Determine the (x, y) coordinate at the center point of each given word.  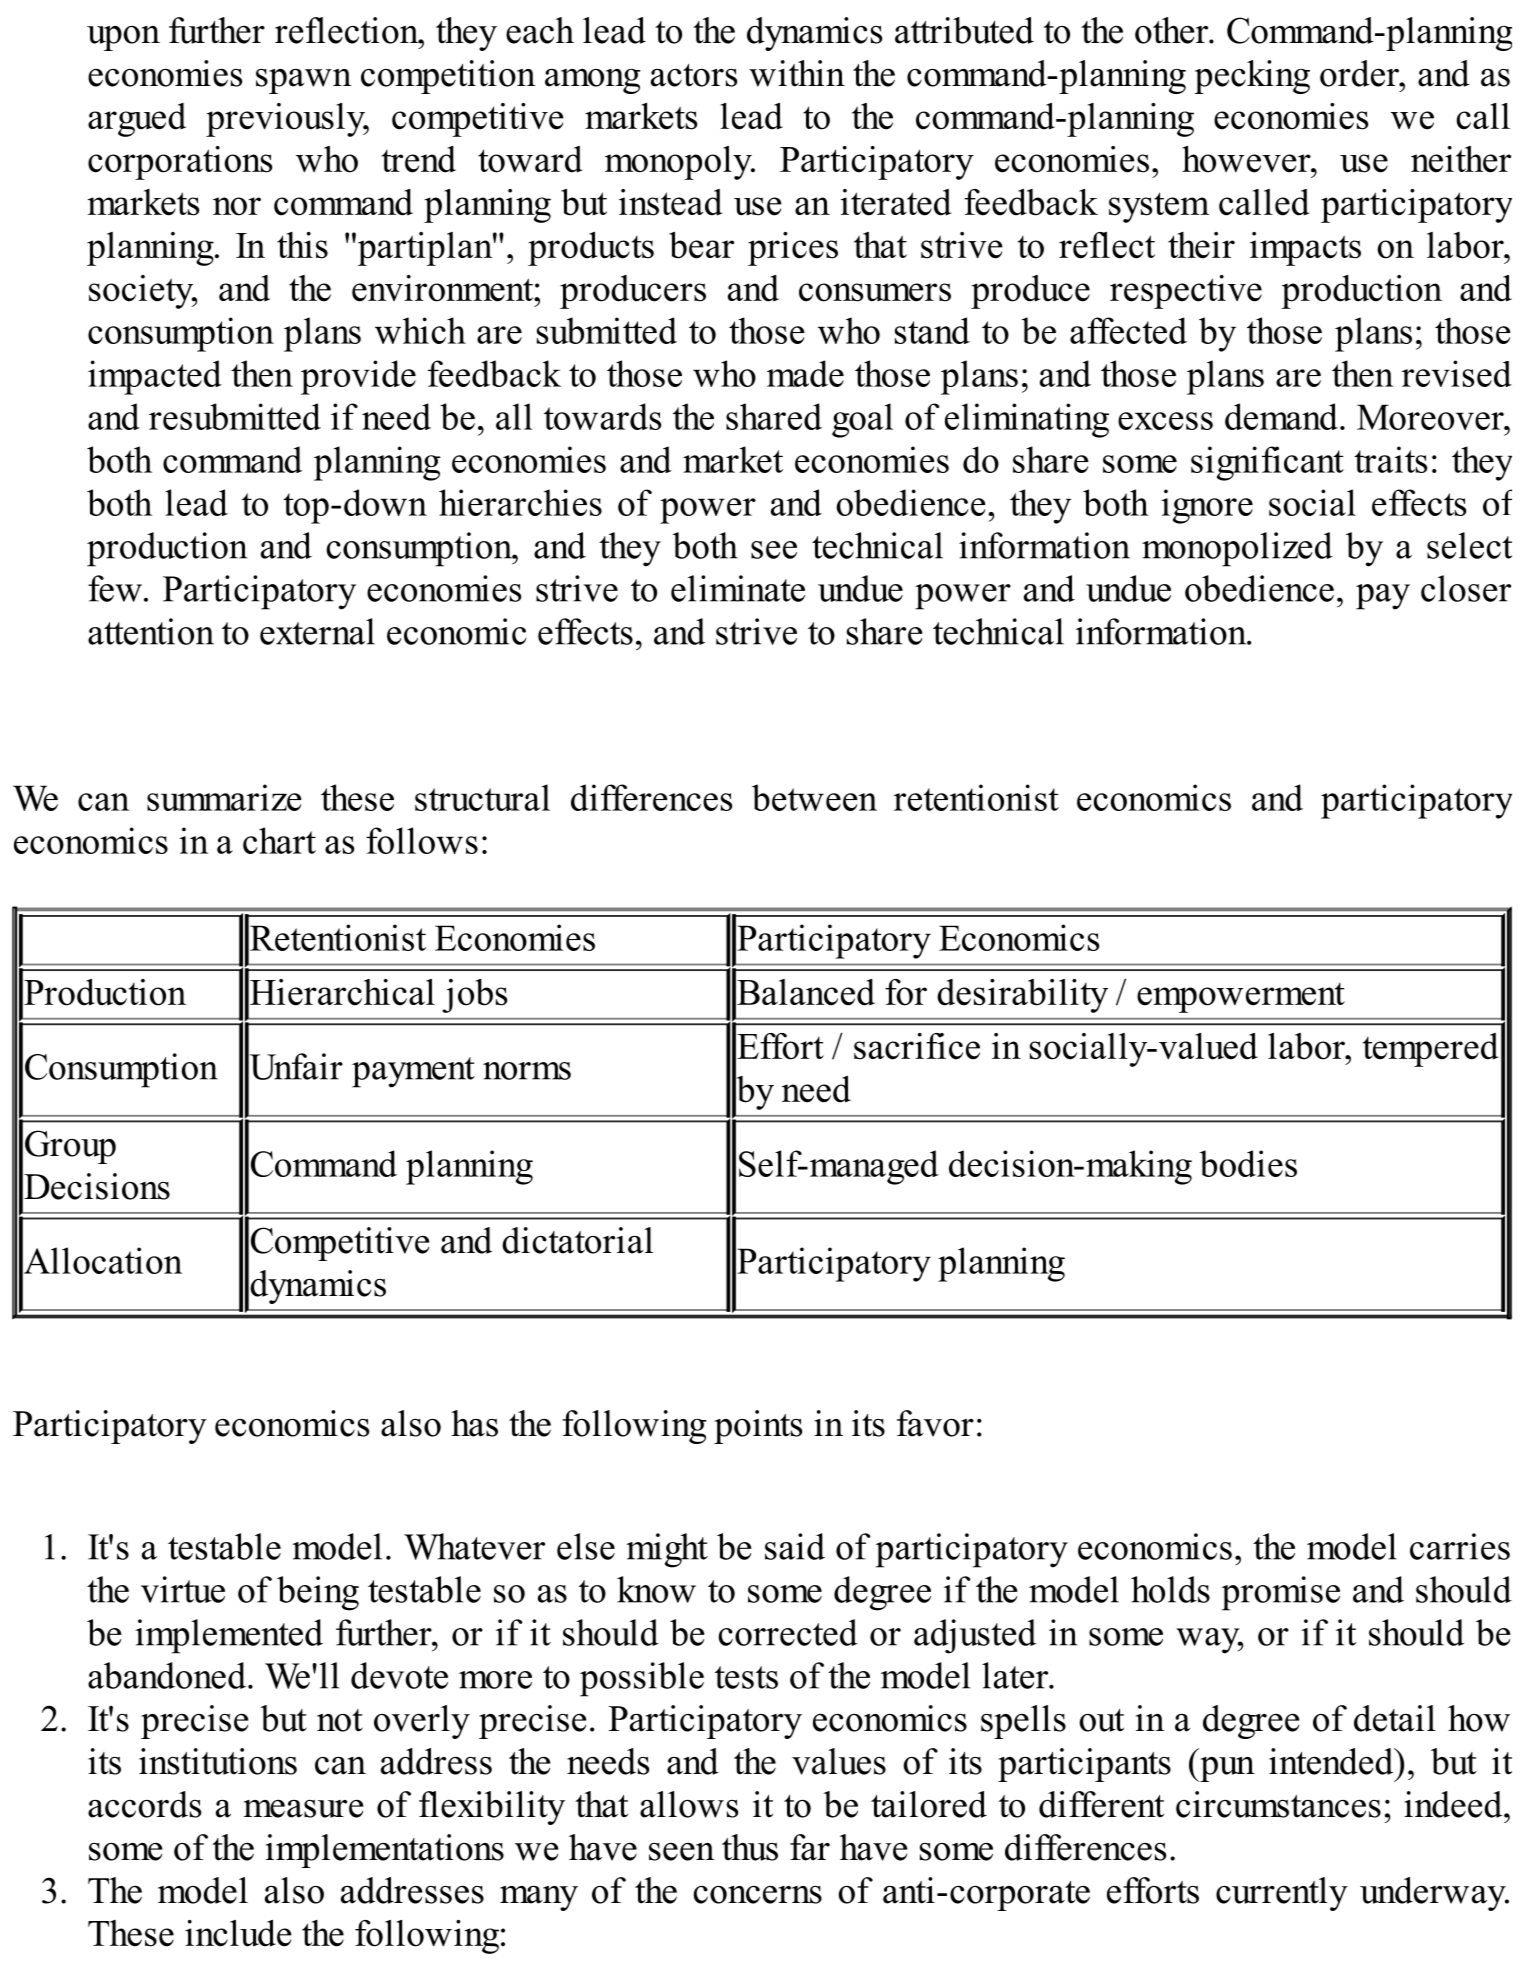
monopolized (1237, 549)
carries (1460, 1546)
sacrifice (917, 1046)
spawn (303, 81)
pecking (1252, 77)
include (238, 1933)
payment (413, 1072)
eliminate (738, 588)
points (758, 1427)
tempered (1430, 1050)
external (317, 631)
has (474, 1423)
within (797, 73)
